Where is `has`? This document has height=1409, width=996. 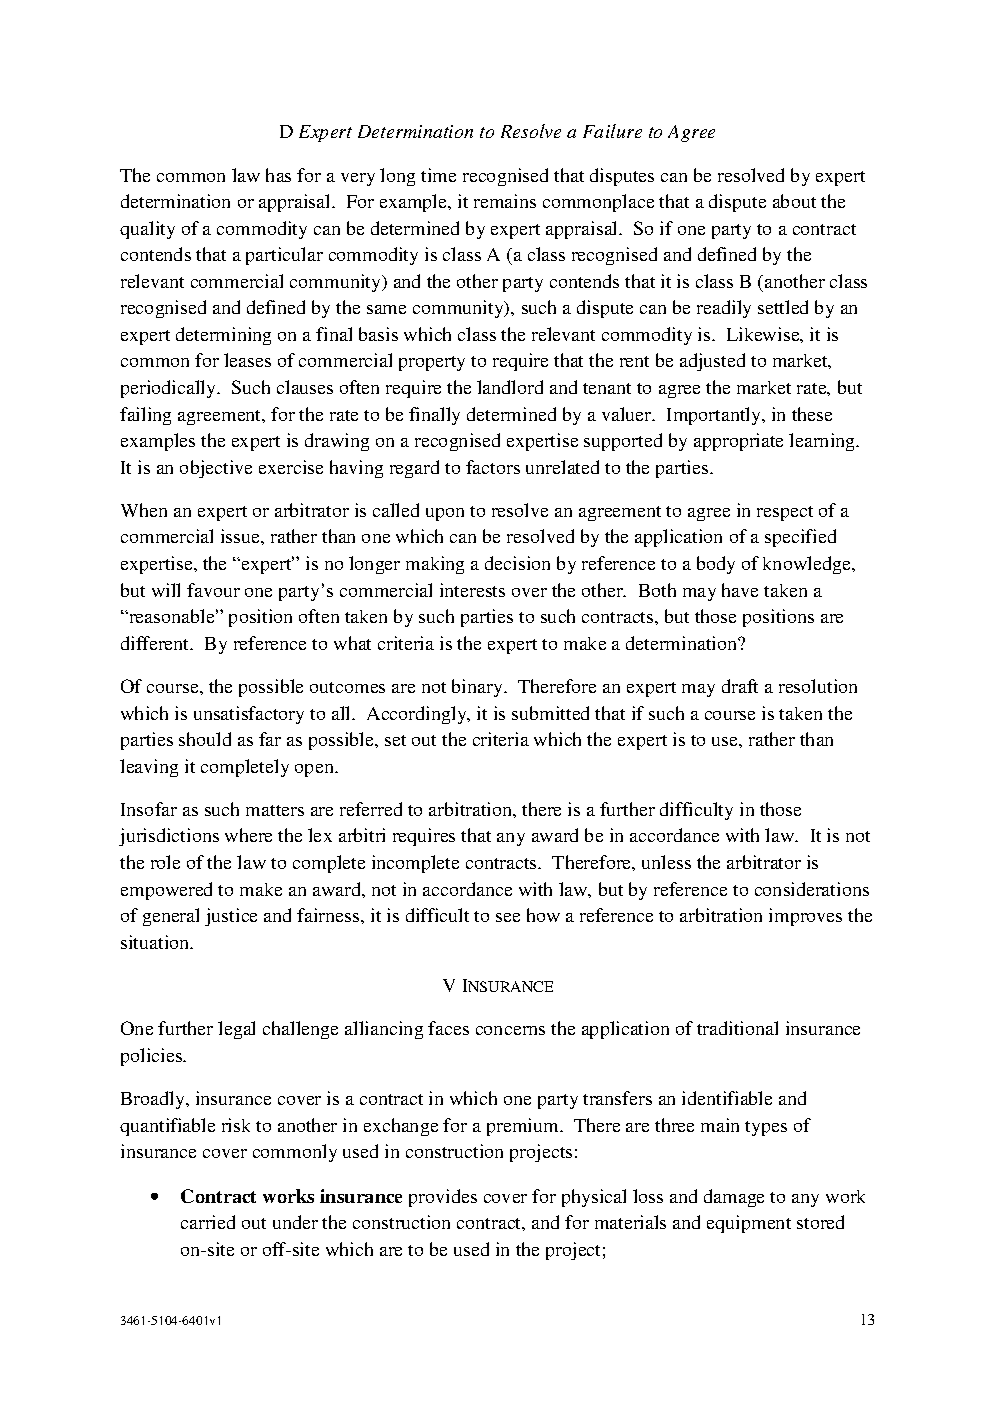
has is located at coordinates (278, 175).
